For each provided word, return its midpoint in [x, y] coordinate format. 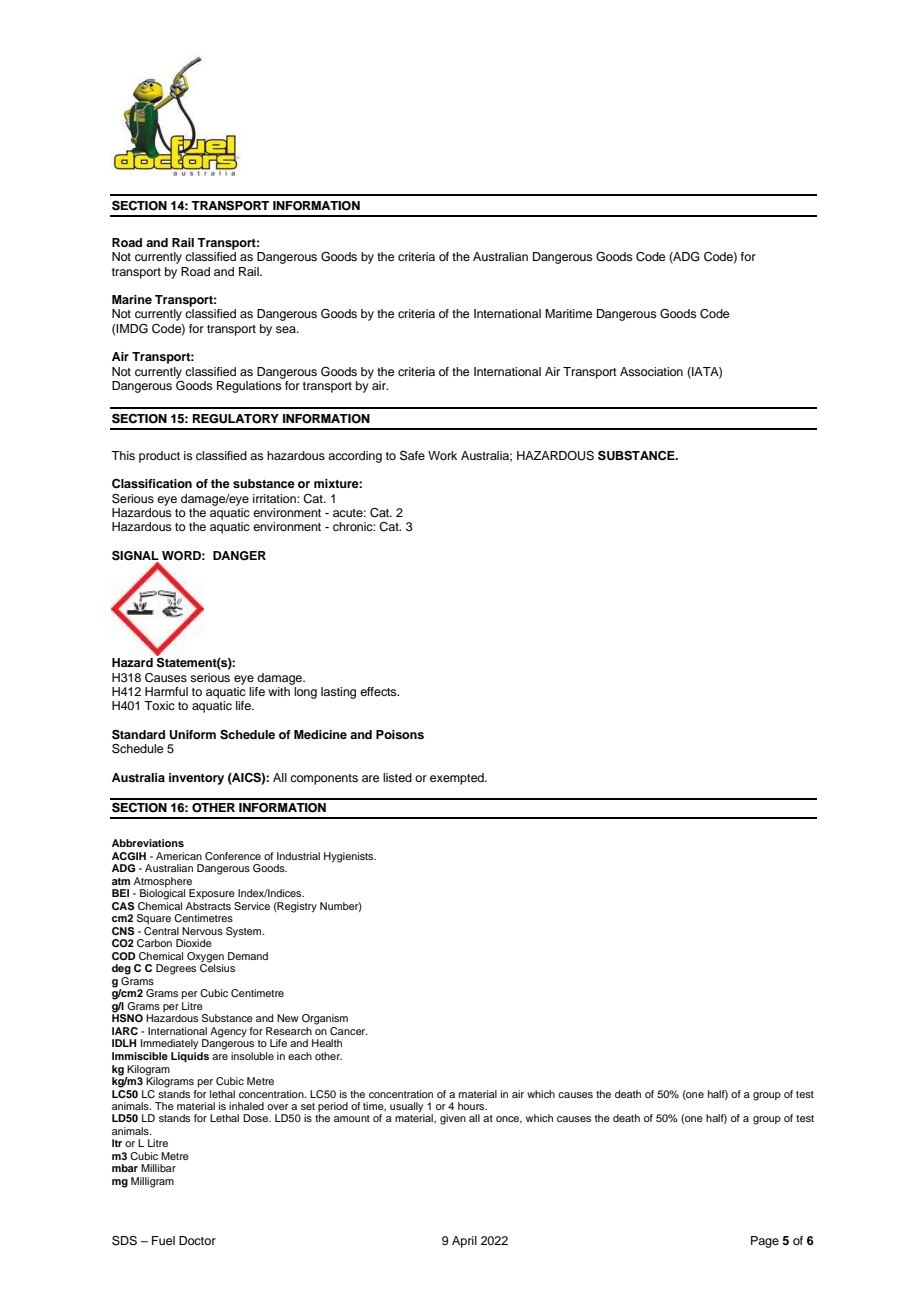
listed [397, 777]
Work [442, 455]
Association [651, 371]
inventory [196, 779]
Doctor [197, 1240]
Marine [132, 299]
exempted [458, 779]
